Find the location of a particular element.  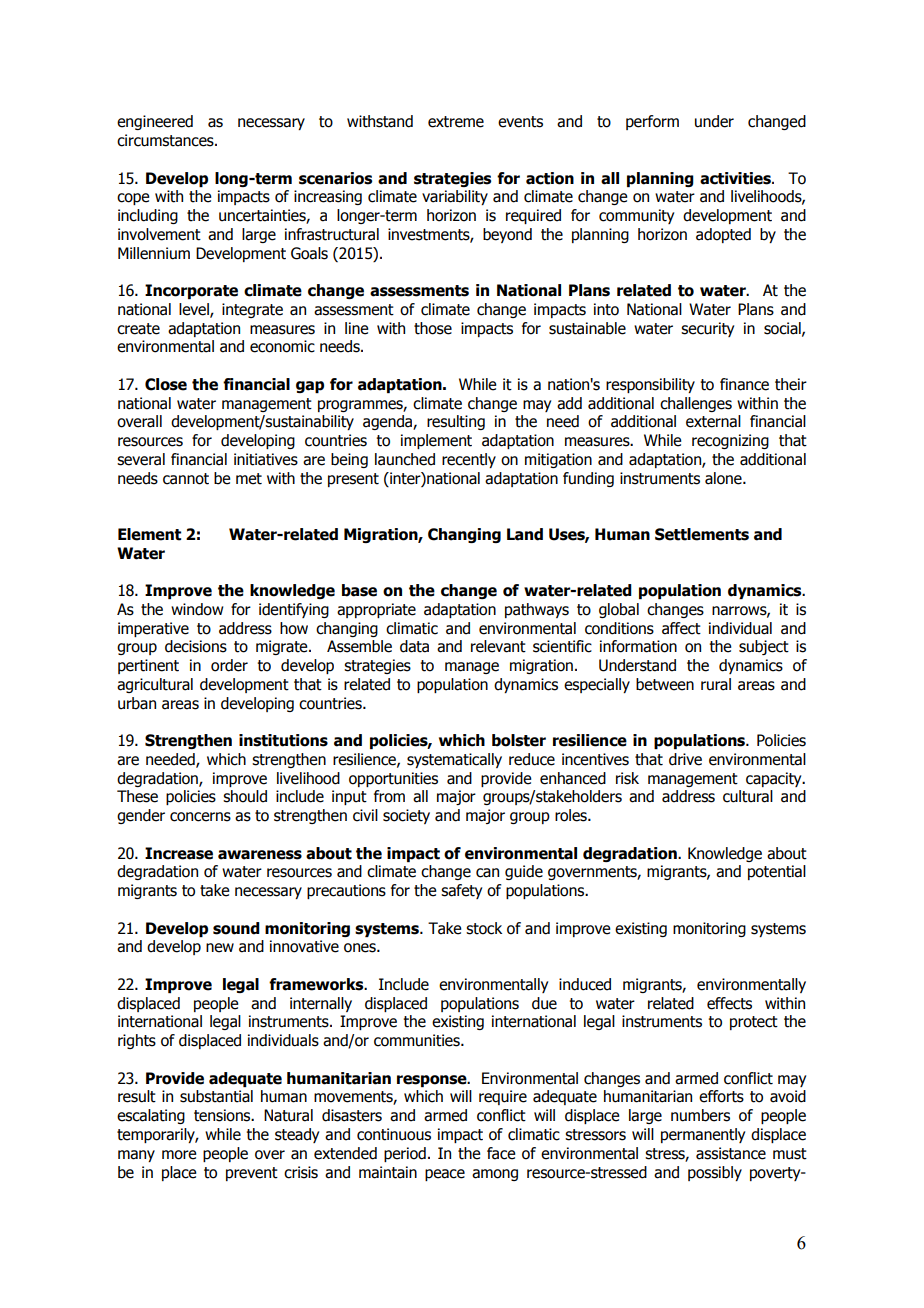

extreme is located at coordinates (456, 122).
